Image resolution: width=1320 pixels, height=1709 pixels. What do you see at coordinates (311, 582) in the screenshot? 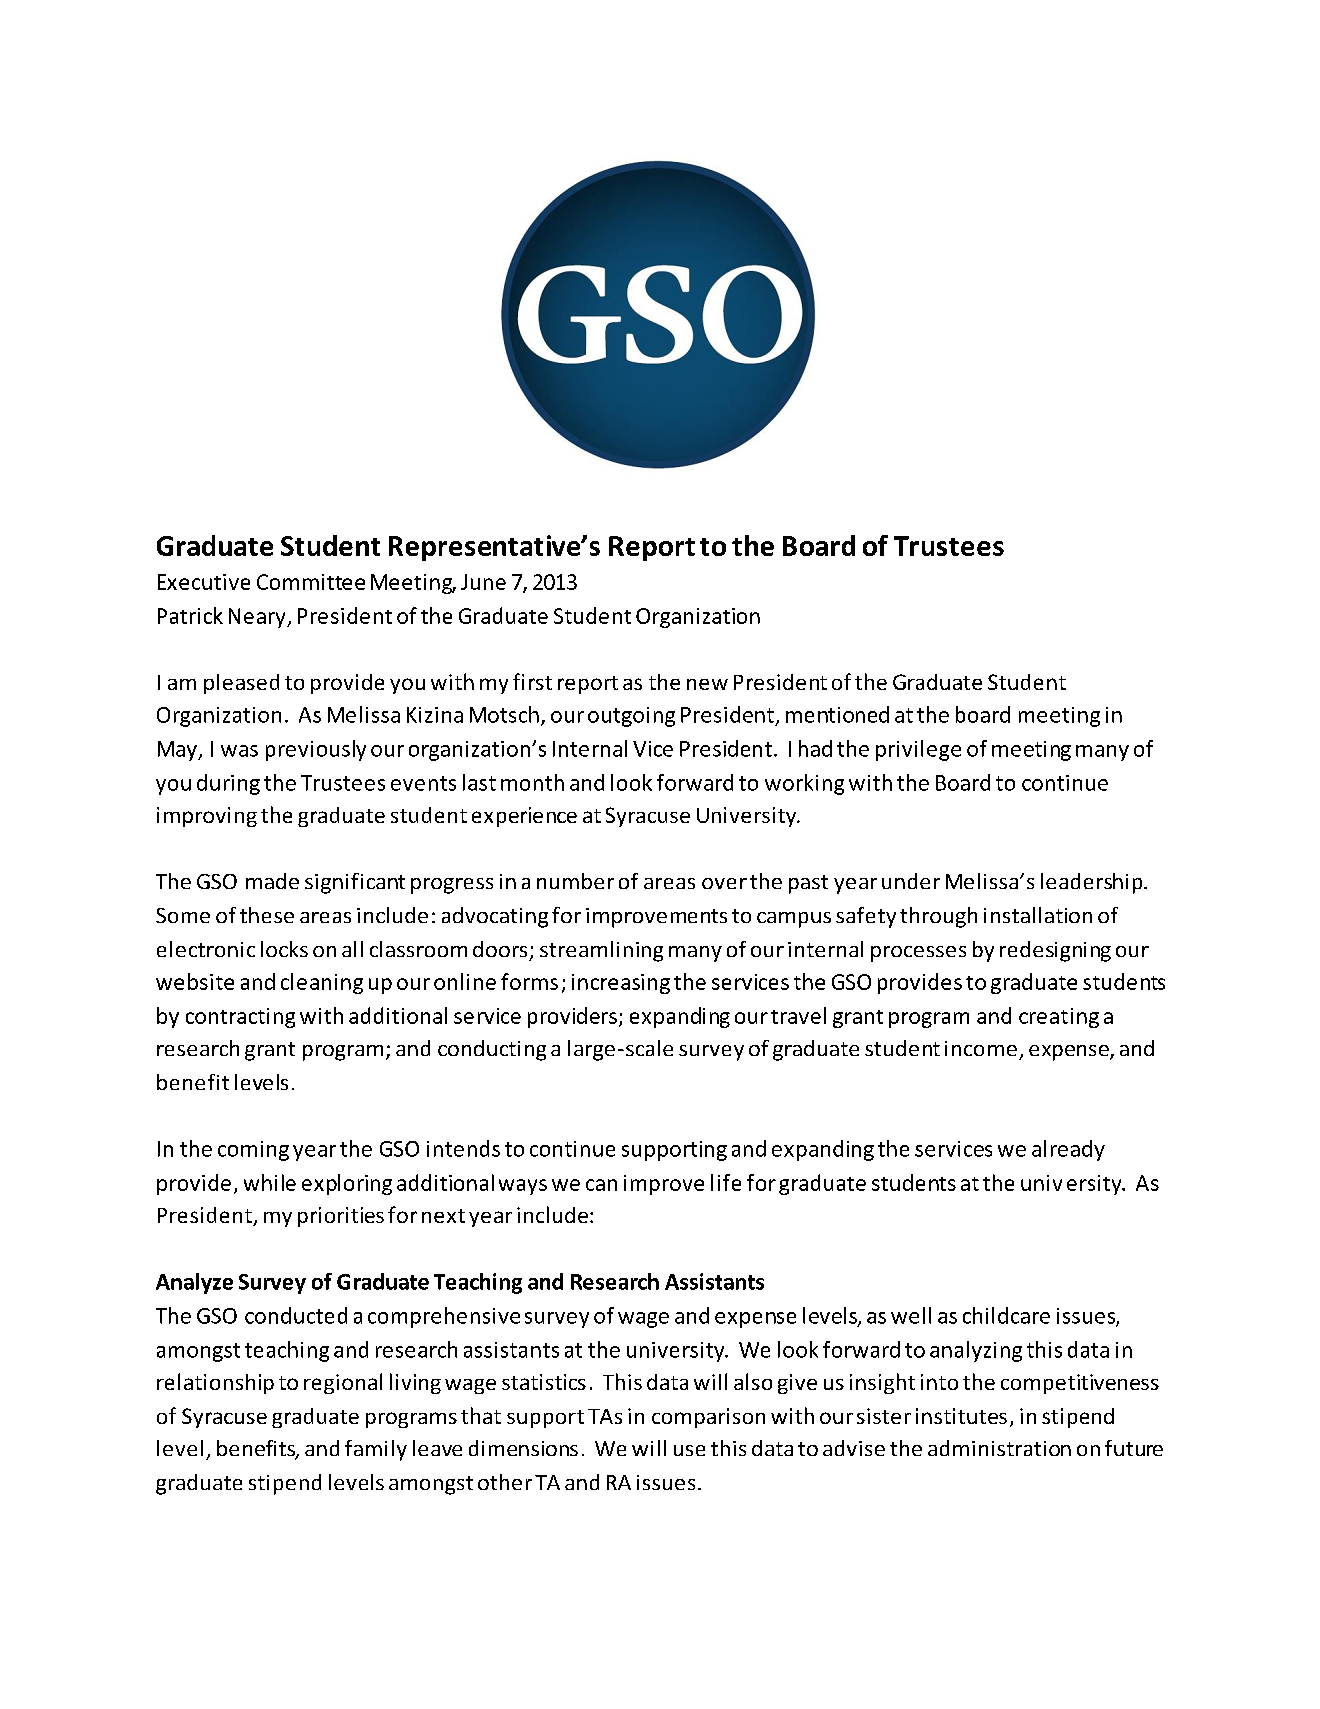
I see `Committee` at bounding box center [311, 582].
